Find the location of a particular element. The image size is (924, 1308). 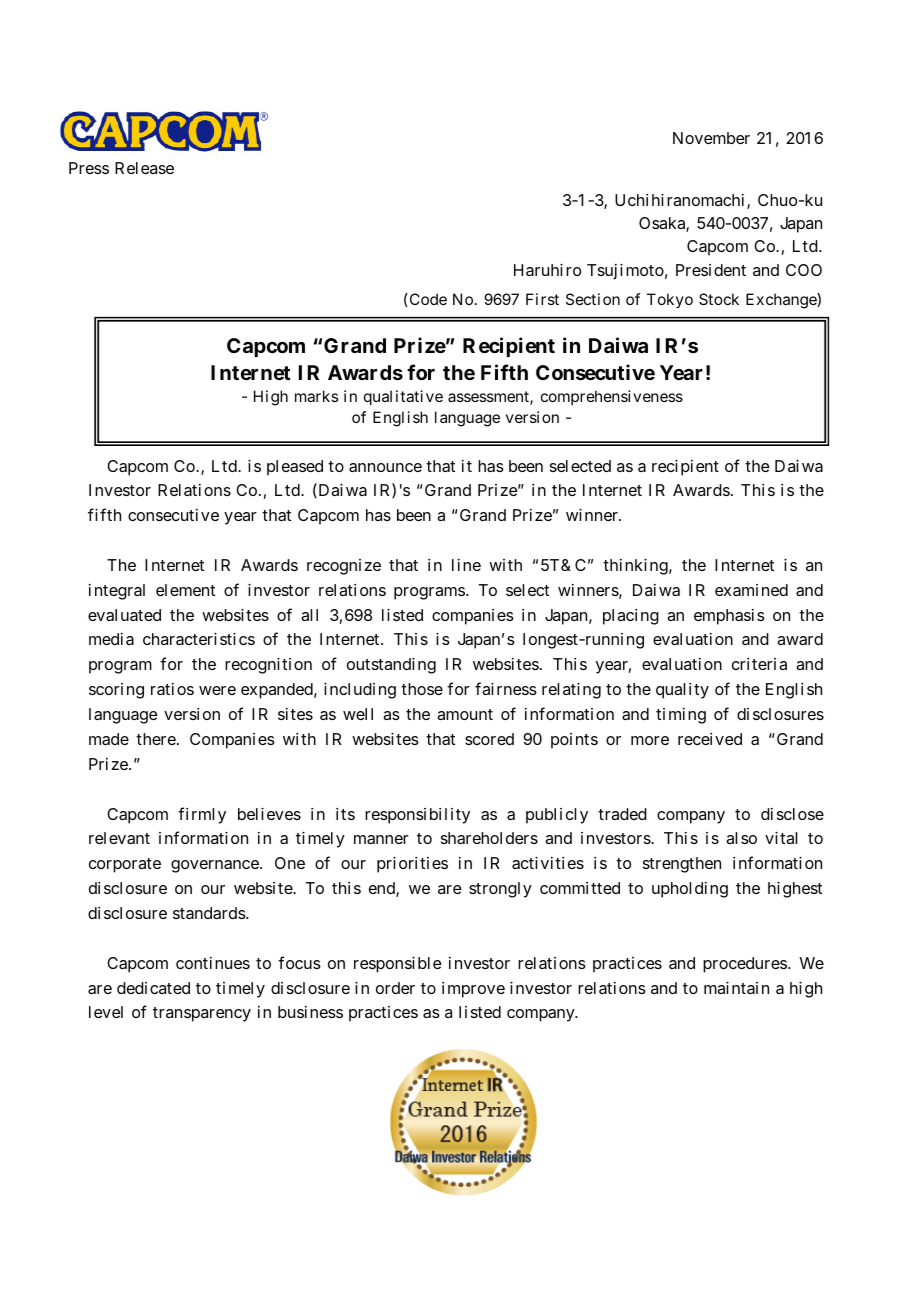

timing is located at coordinates (681, 716).
